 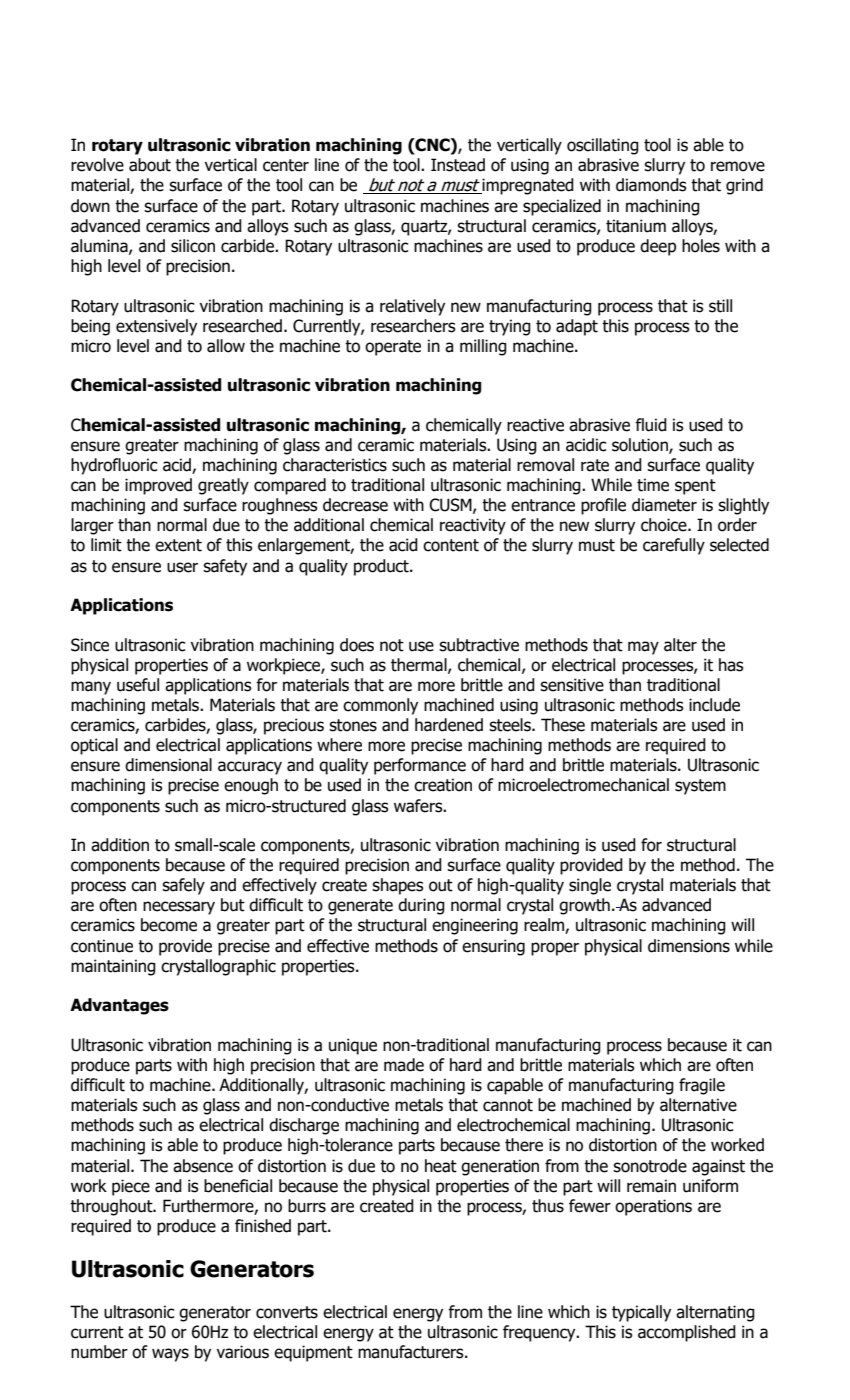 I want to click on shapes, so click(x=398, y=886).
